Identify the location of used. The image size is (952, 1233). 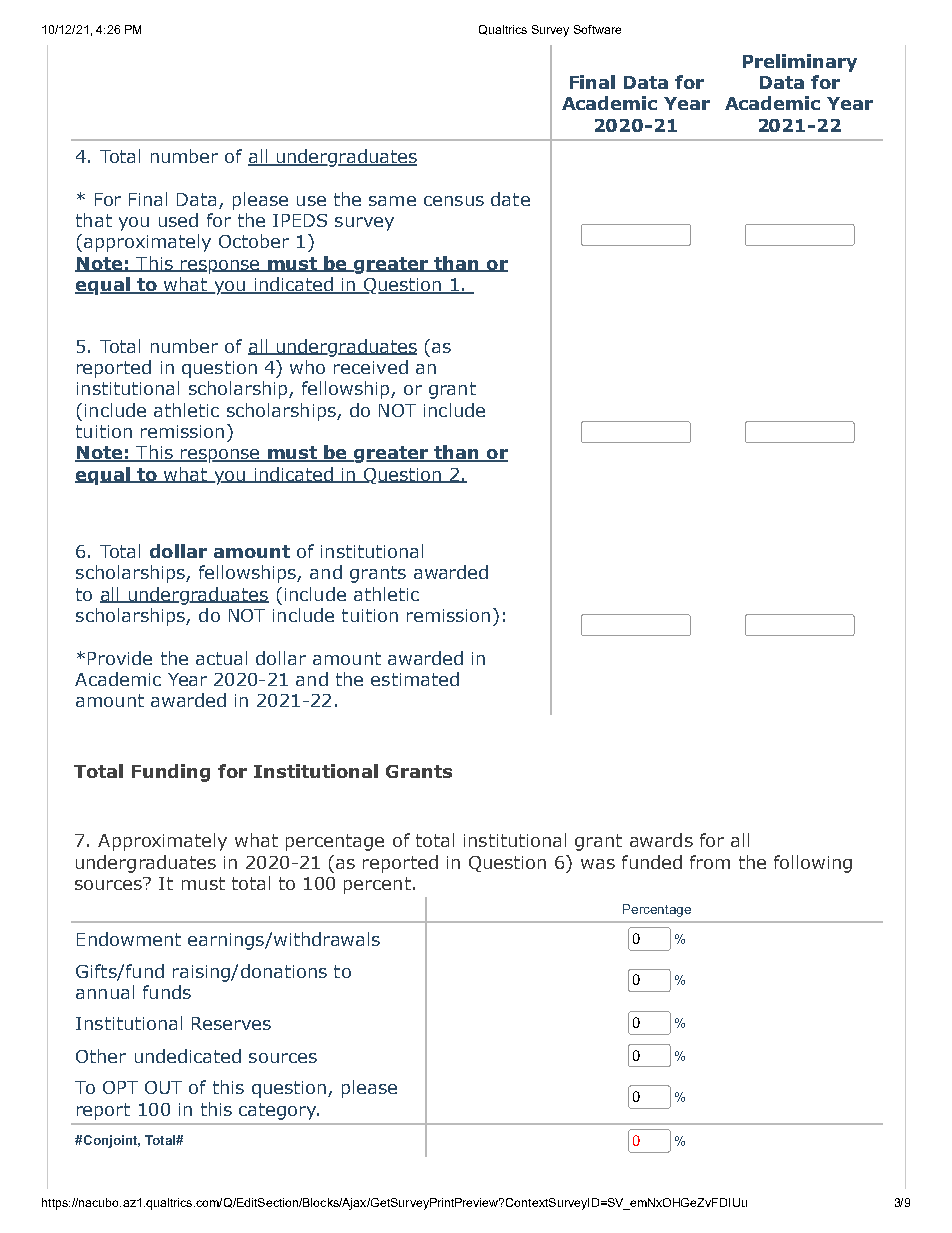
(178, 220).
